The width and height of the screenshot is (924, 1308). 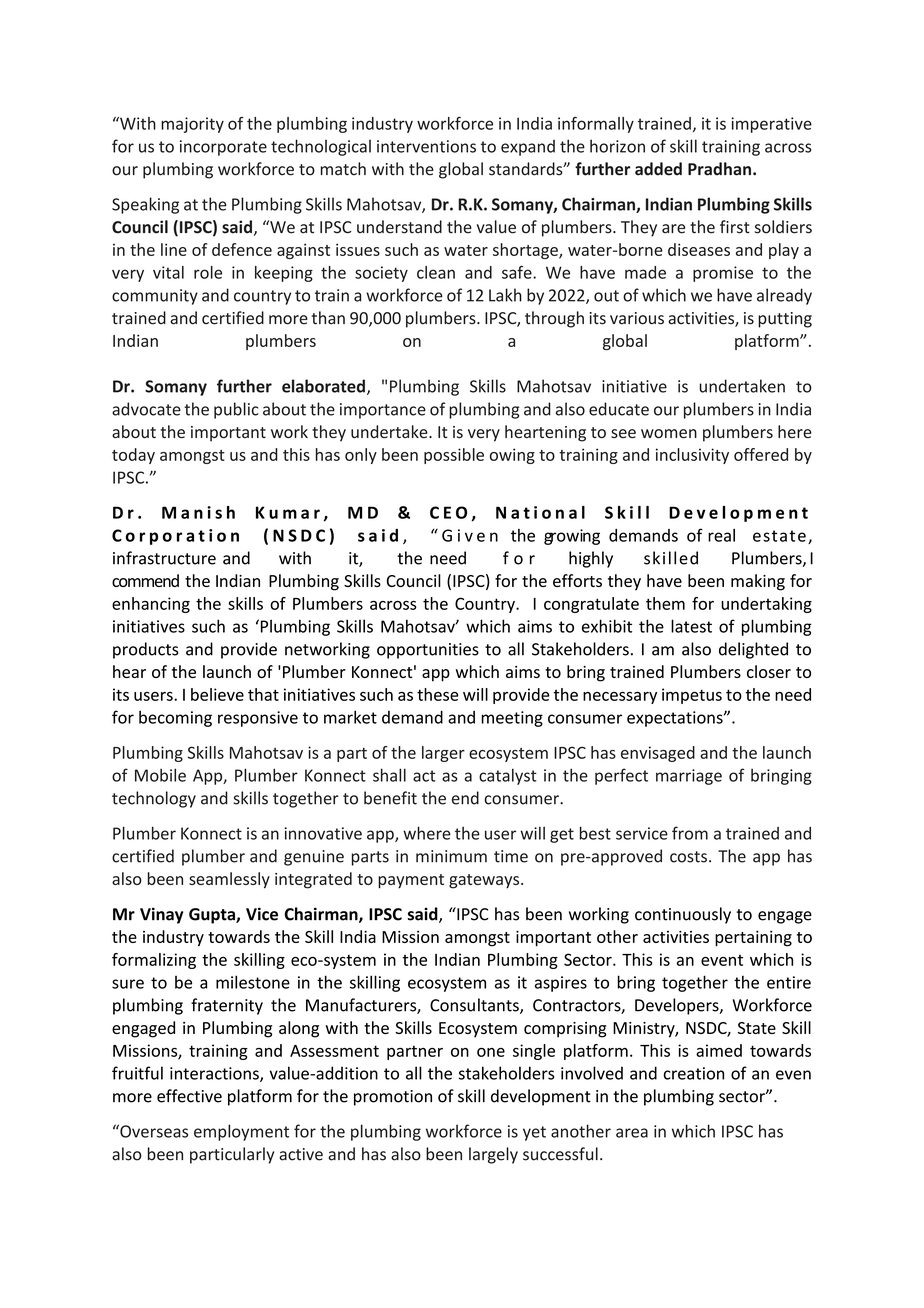 What do you see at coordinates (223, 148) in the screenshot?
I see `incorporate` at bounding box center [223, 148].
